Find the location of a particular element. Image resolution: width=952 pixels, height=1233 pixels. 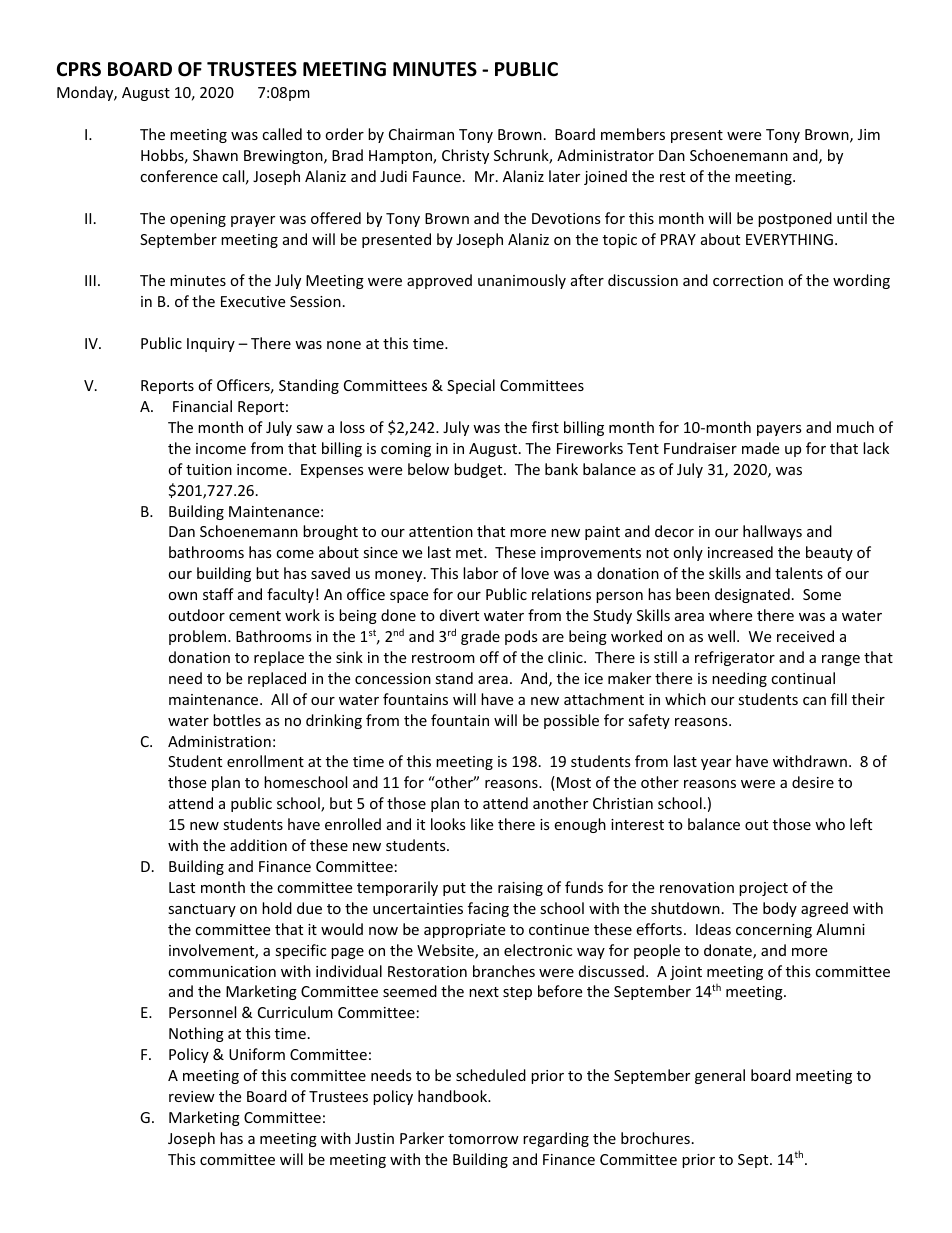

review is located at coordinates (192, 1096).
